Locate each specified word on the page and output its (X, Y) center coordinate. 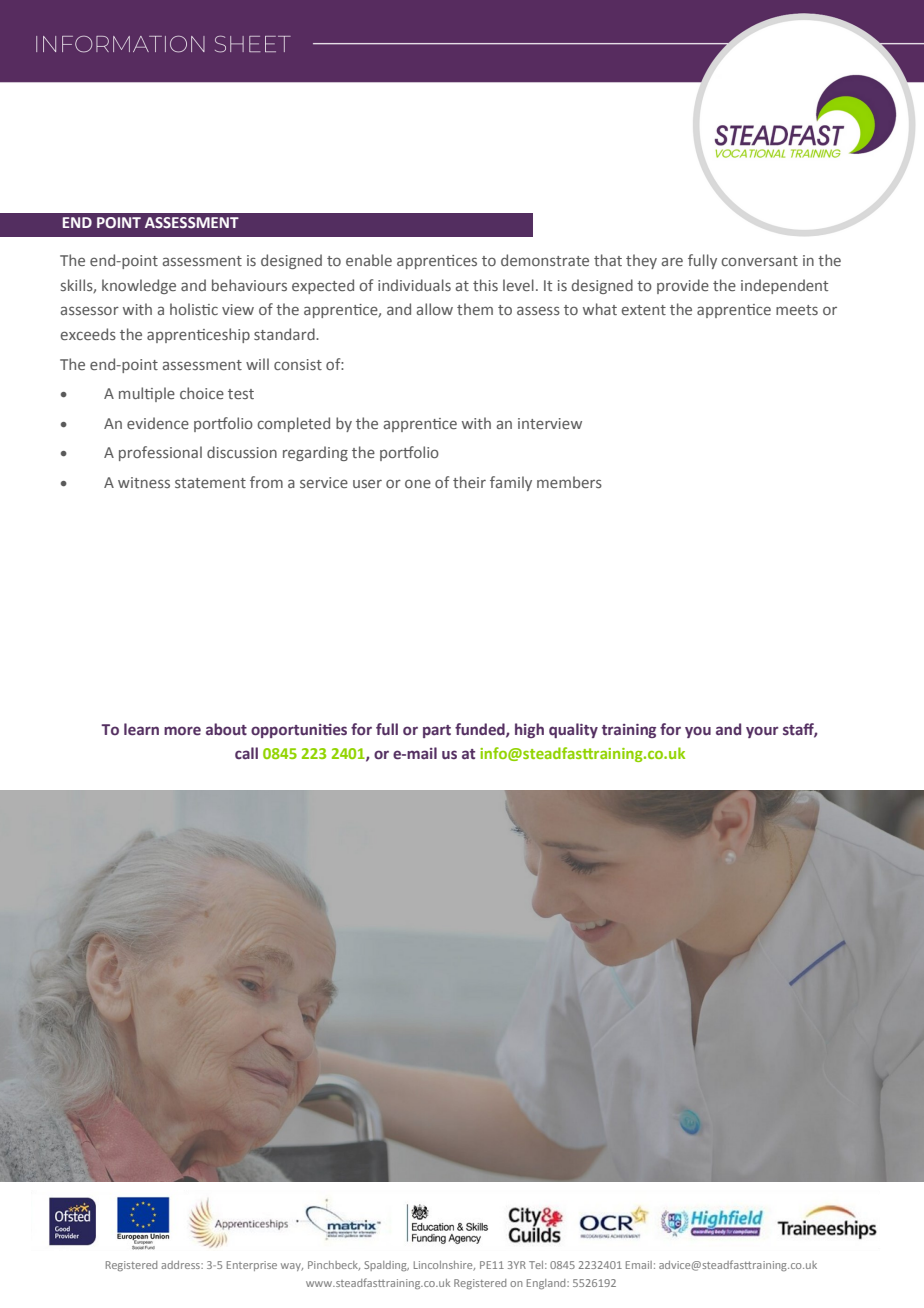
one (418, 483)
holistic (194, 309)
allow (435, 309)
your (762, 732)
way (292, 1267)
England (547, 1284)
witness (144, 482)
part (437, 731)
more (182, 731)
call (246, 753)
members (569, 482)
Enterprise (252, 1266)
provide (683, 286)
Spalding (386, 1266)
